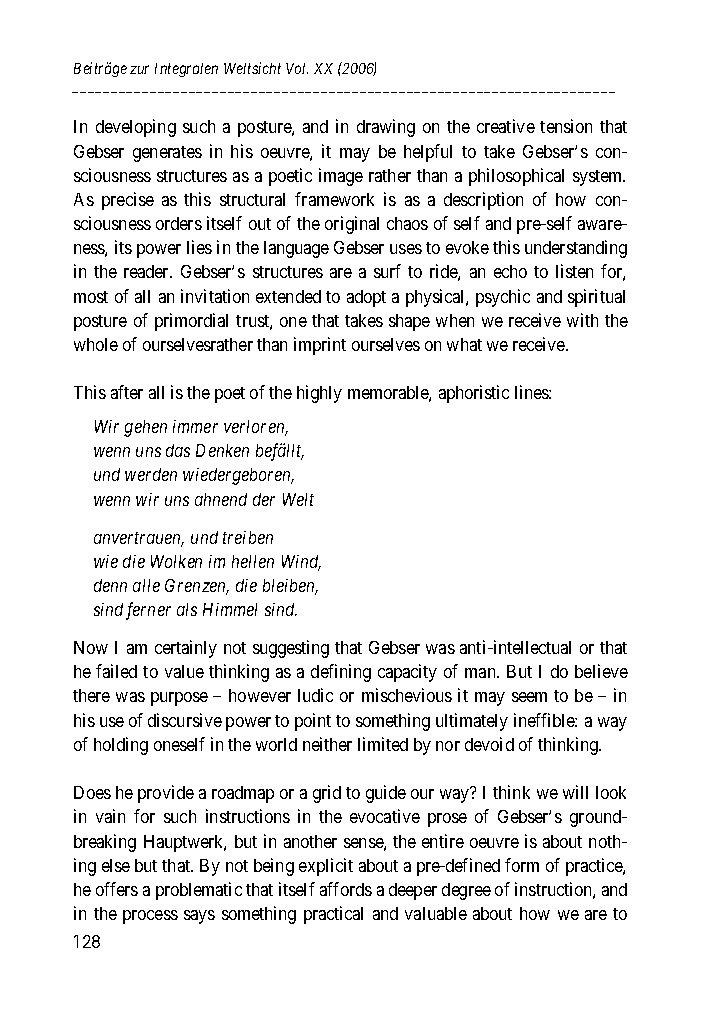  What do you see at coordinates (386, 128) in the image?
I see `drawing` at bounding box center [386, 128].
